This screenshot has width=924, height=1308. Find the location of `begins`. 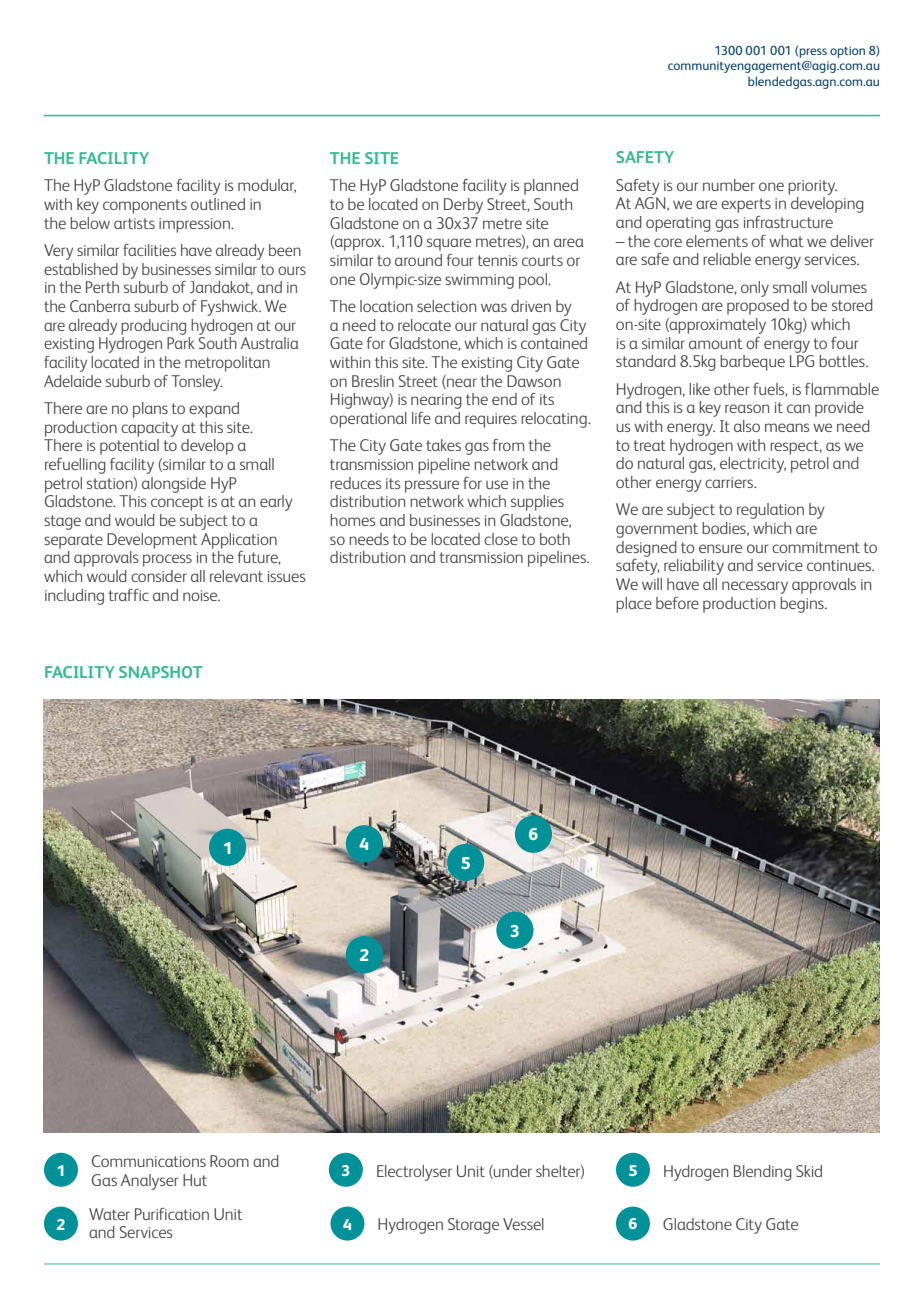

begins is located at coordinates (803, 605).
